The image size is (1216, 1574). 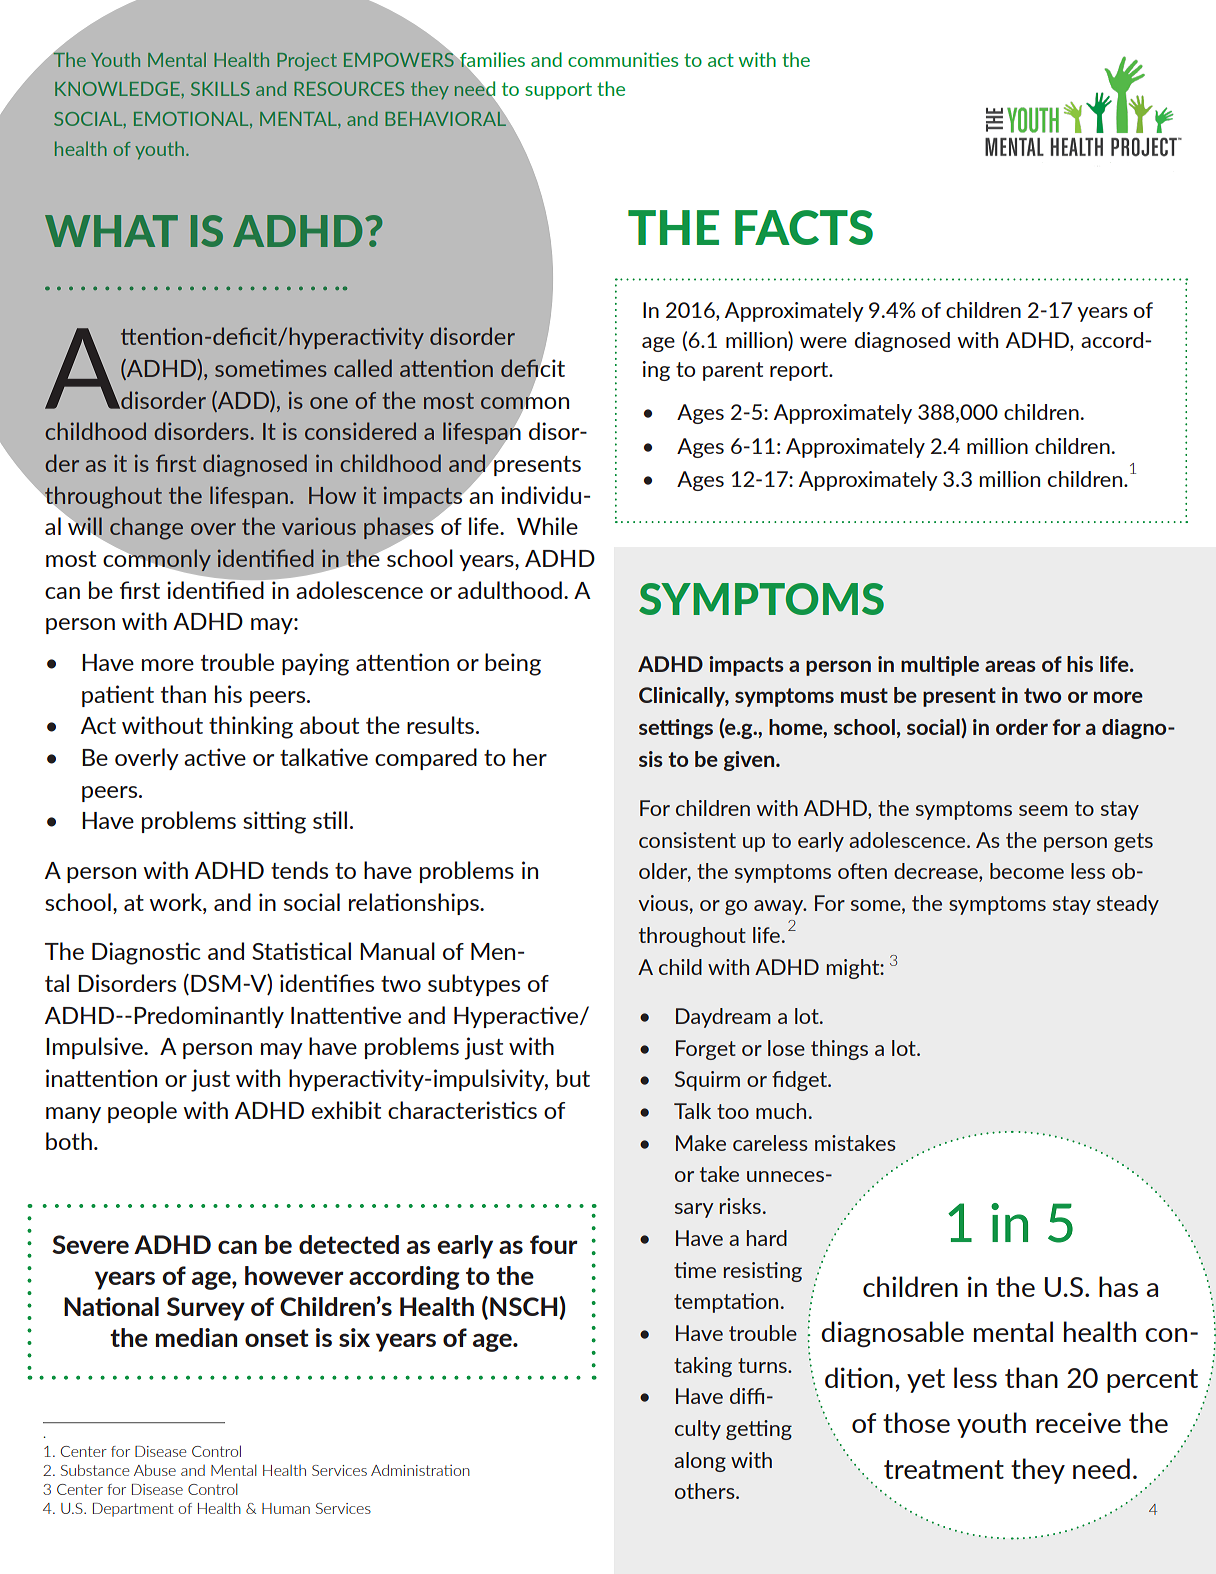 What do you see at coordinates (804, 227) in the screenshot?
I see `FACTS` at bounding box center [804, 227].
